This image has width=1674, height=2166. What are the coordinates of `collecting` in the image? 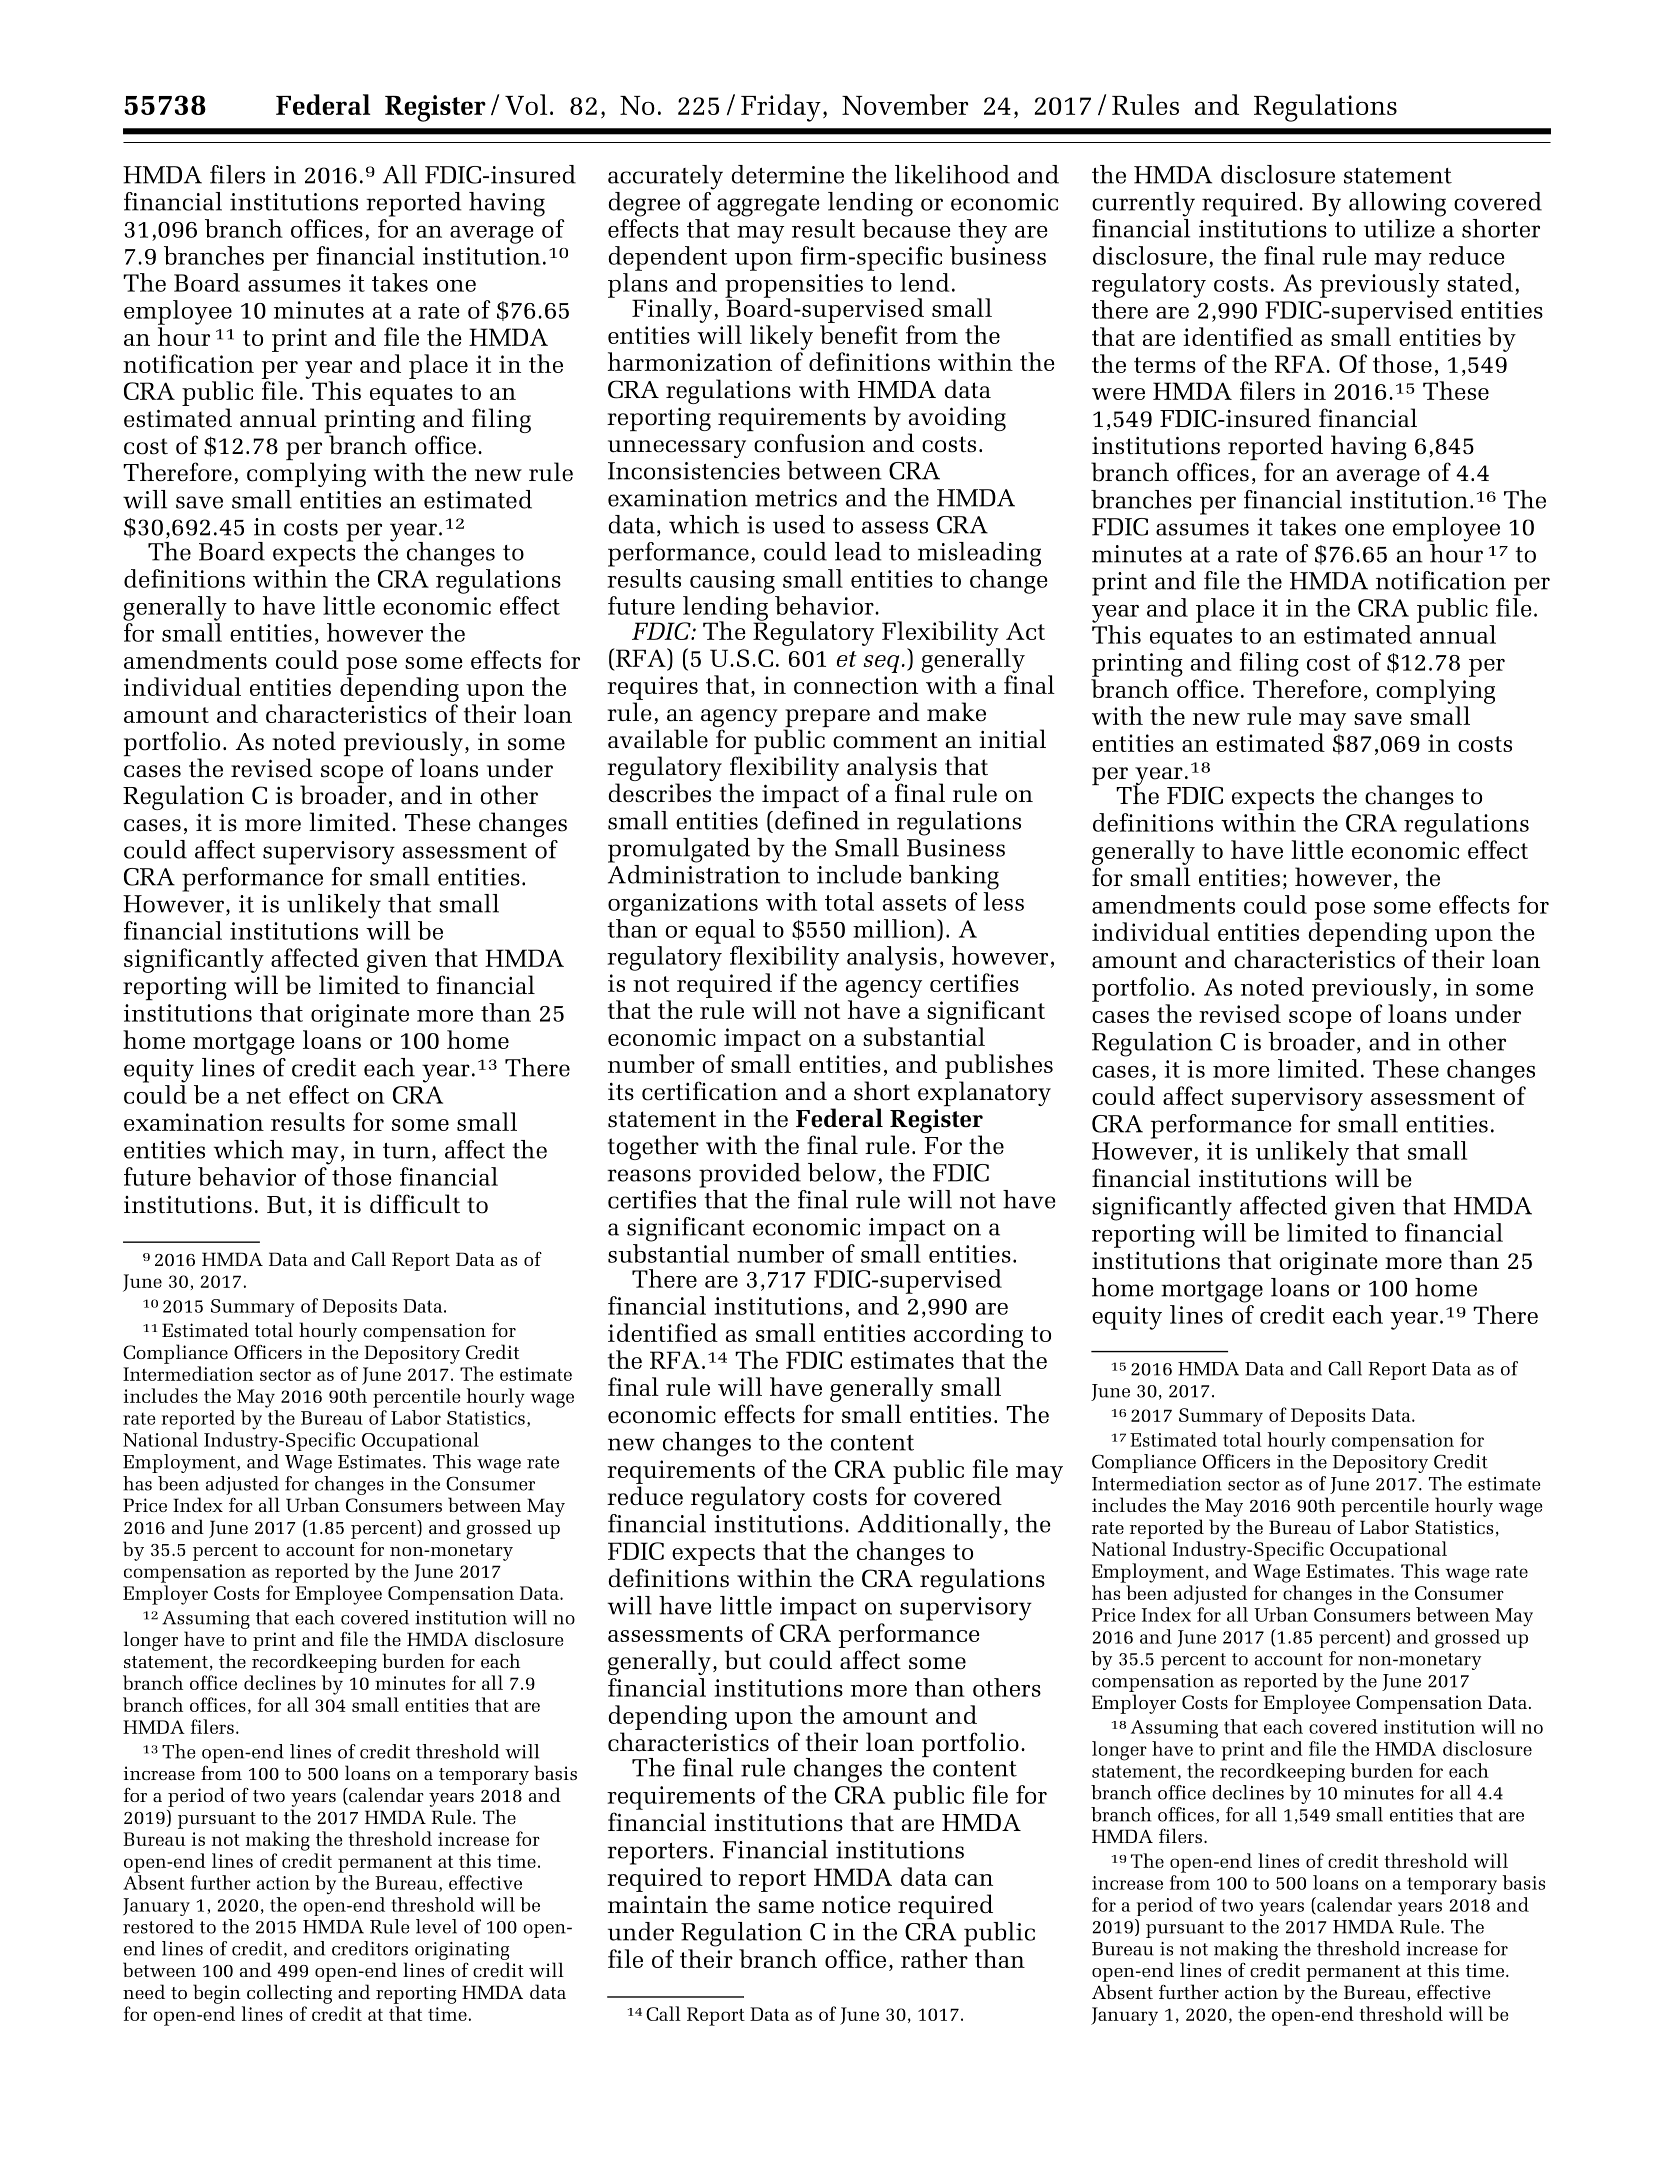 It's located at (289, 1994).
